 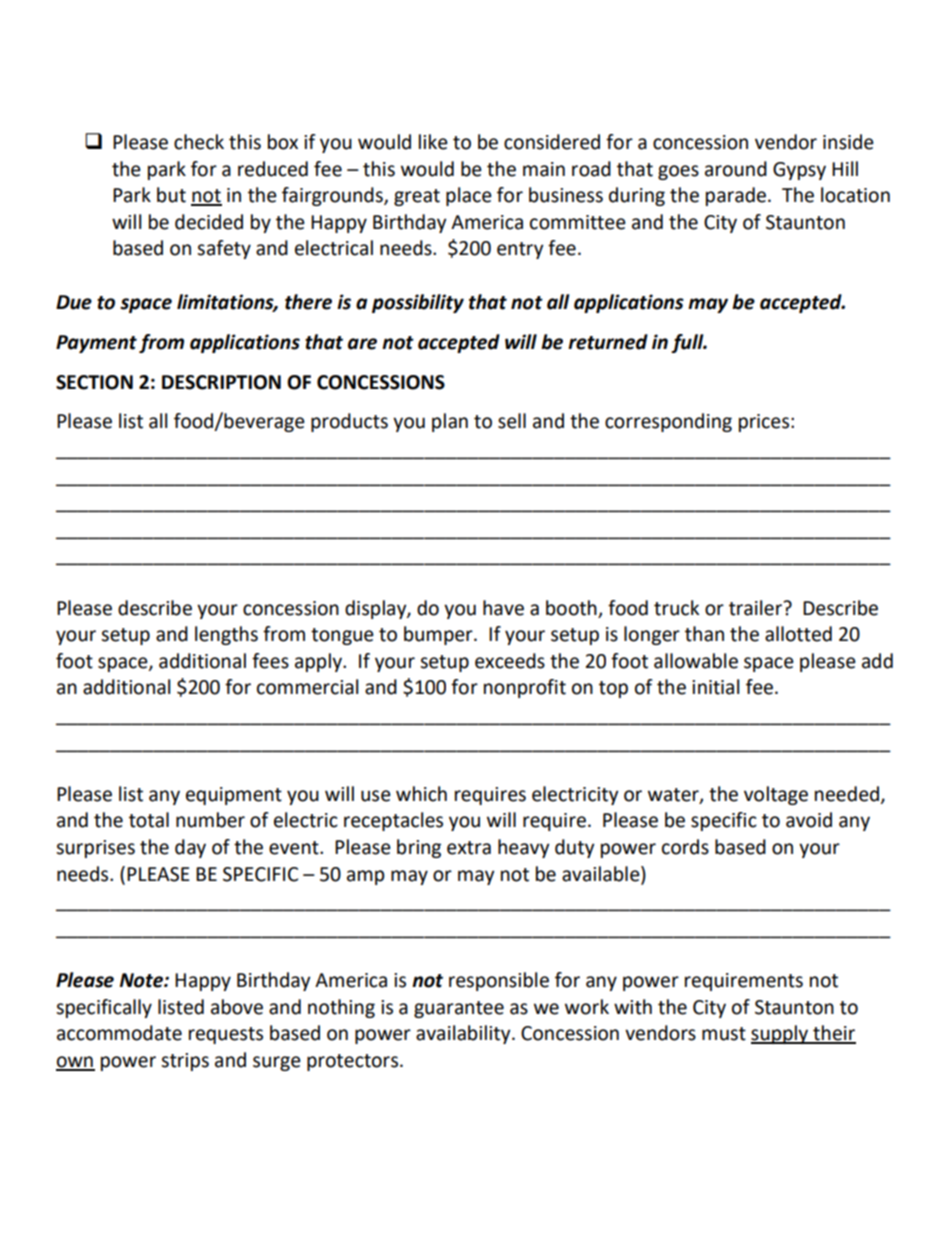 I want to click on plan, so click(x=450, y=422).
